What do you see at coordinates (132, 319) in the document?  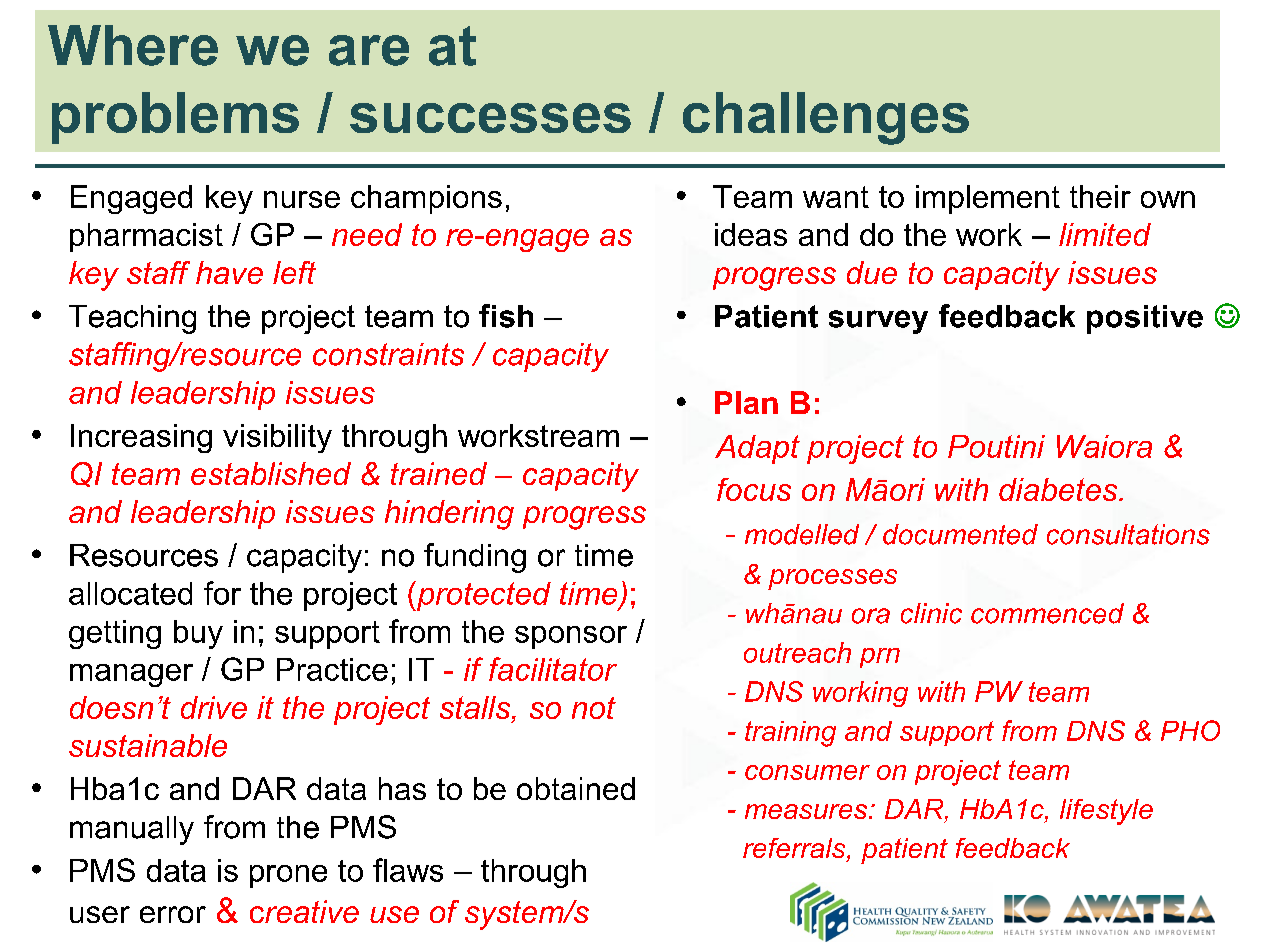 I see `Teaching` at bounding box center [132, 319].
